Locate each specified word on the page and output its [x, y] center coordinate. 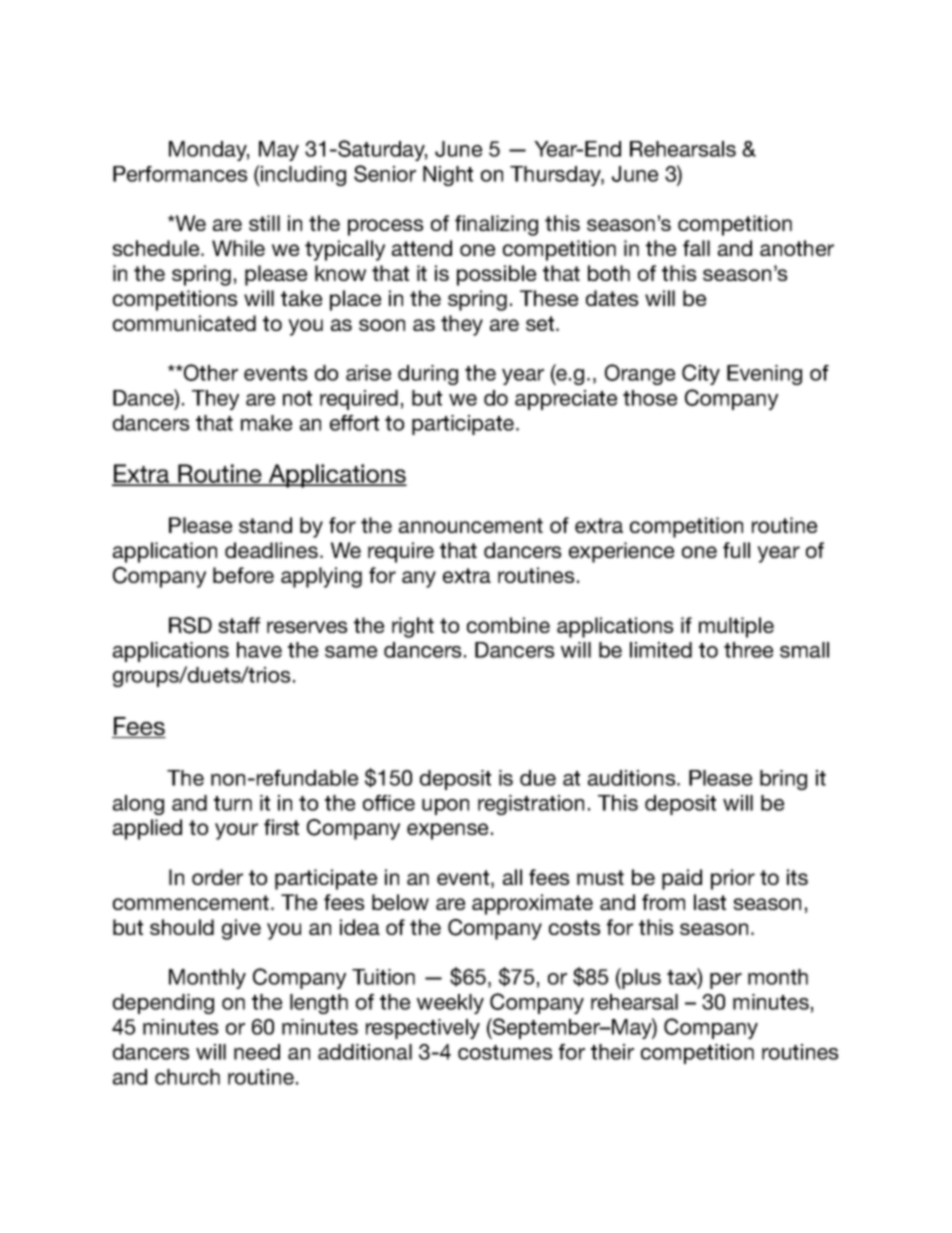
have [259, 650]
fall [696, 248]
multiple [736, 627]
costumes [505, 1052]
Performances [180, 174]
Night [448, 176]
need [257, 1052]
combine [508, 625]
